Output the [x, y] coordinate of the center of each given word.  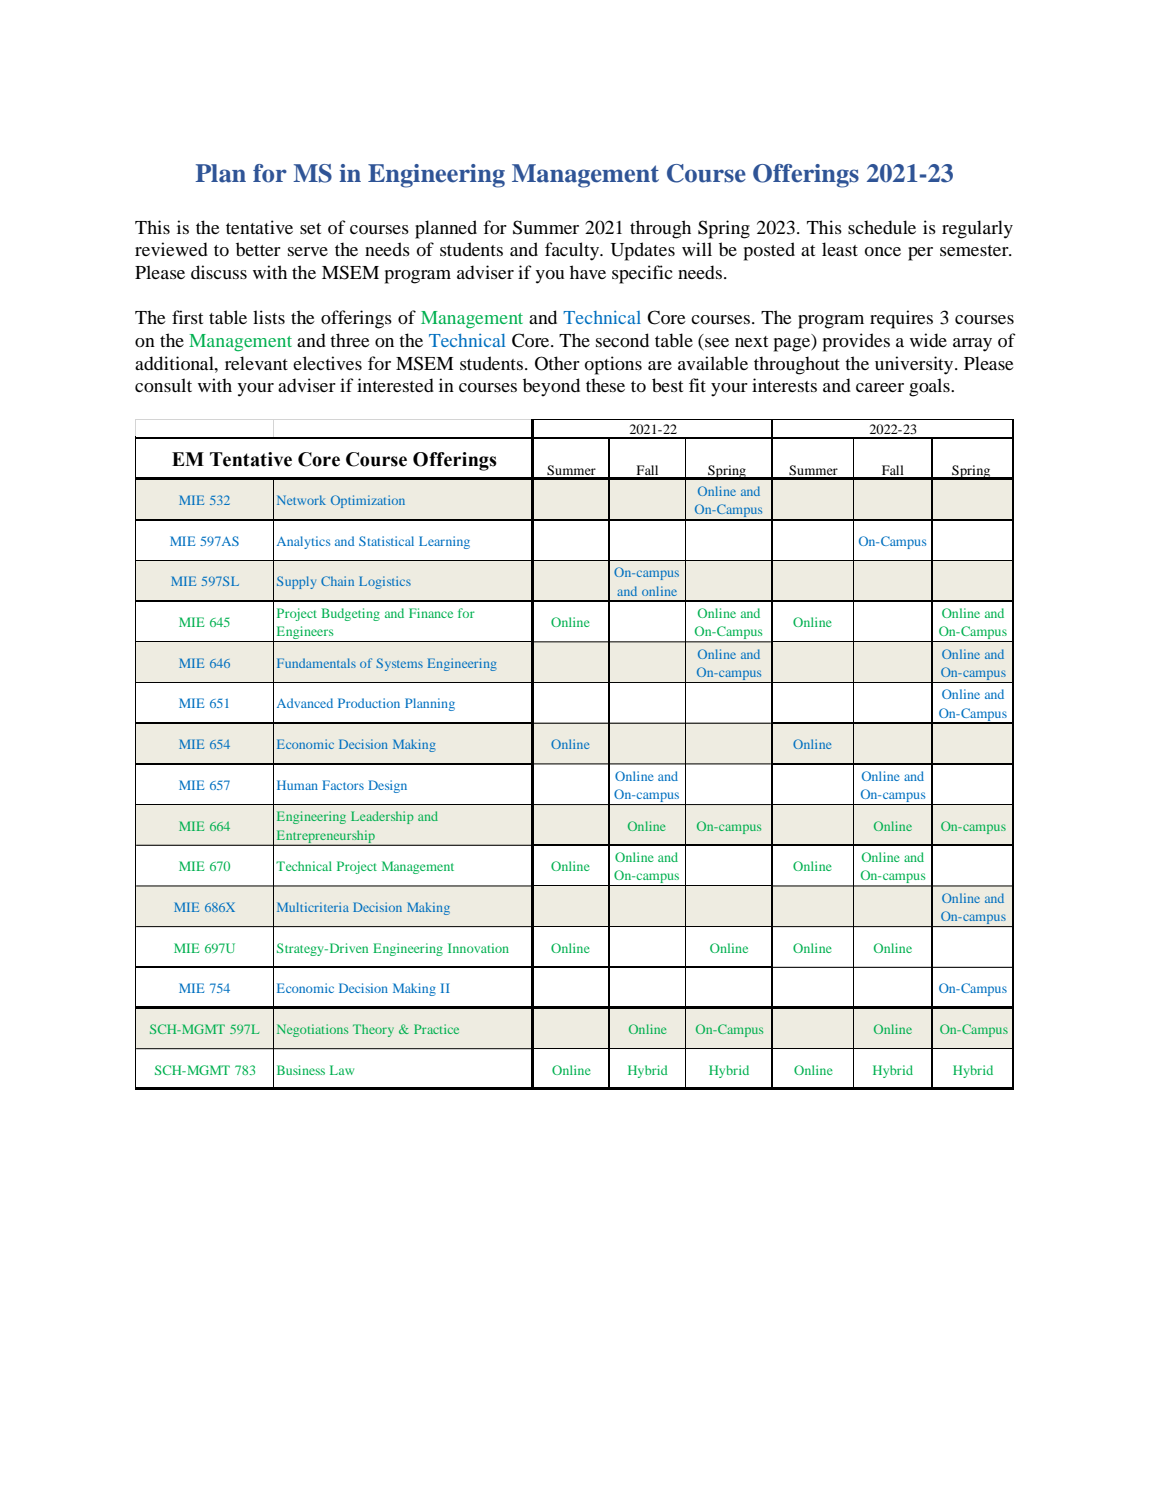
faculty [573, 251]
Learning [444, 542]
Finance [431, 613]
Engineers [305, 634]
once [882, 251]
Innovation [478, 948]
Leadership [382, 817]
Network [301, 500]
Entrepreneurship [325, 837]
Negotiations [312, 1030]
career [880, 387]
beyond [551, 387]
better [258, 249]
